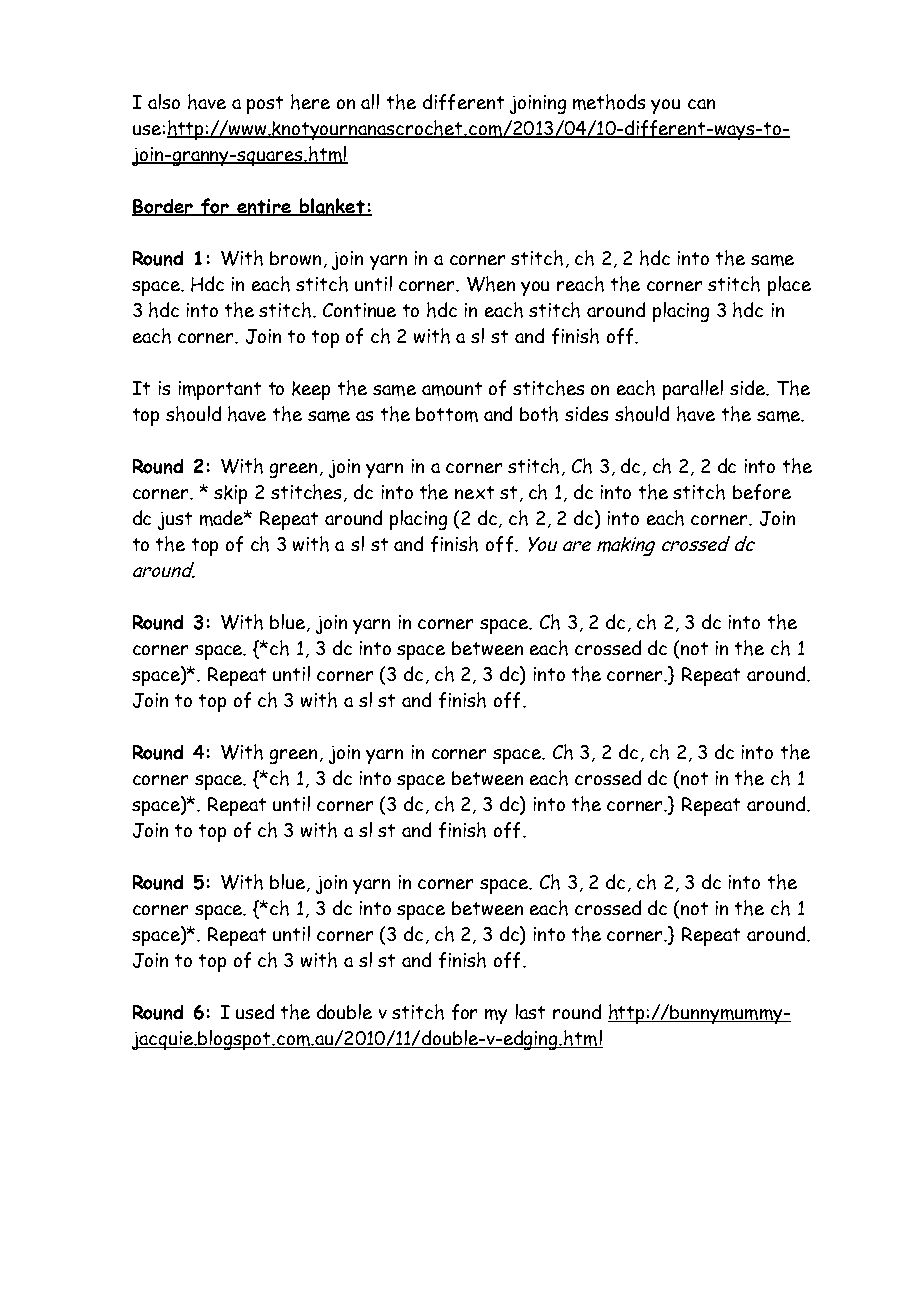 Image resolution: width=924 pixels, height=1308 pixels. Describe the element at coordinates (452, 389) in the image. I see `amount` at that location.
